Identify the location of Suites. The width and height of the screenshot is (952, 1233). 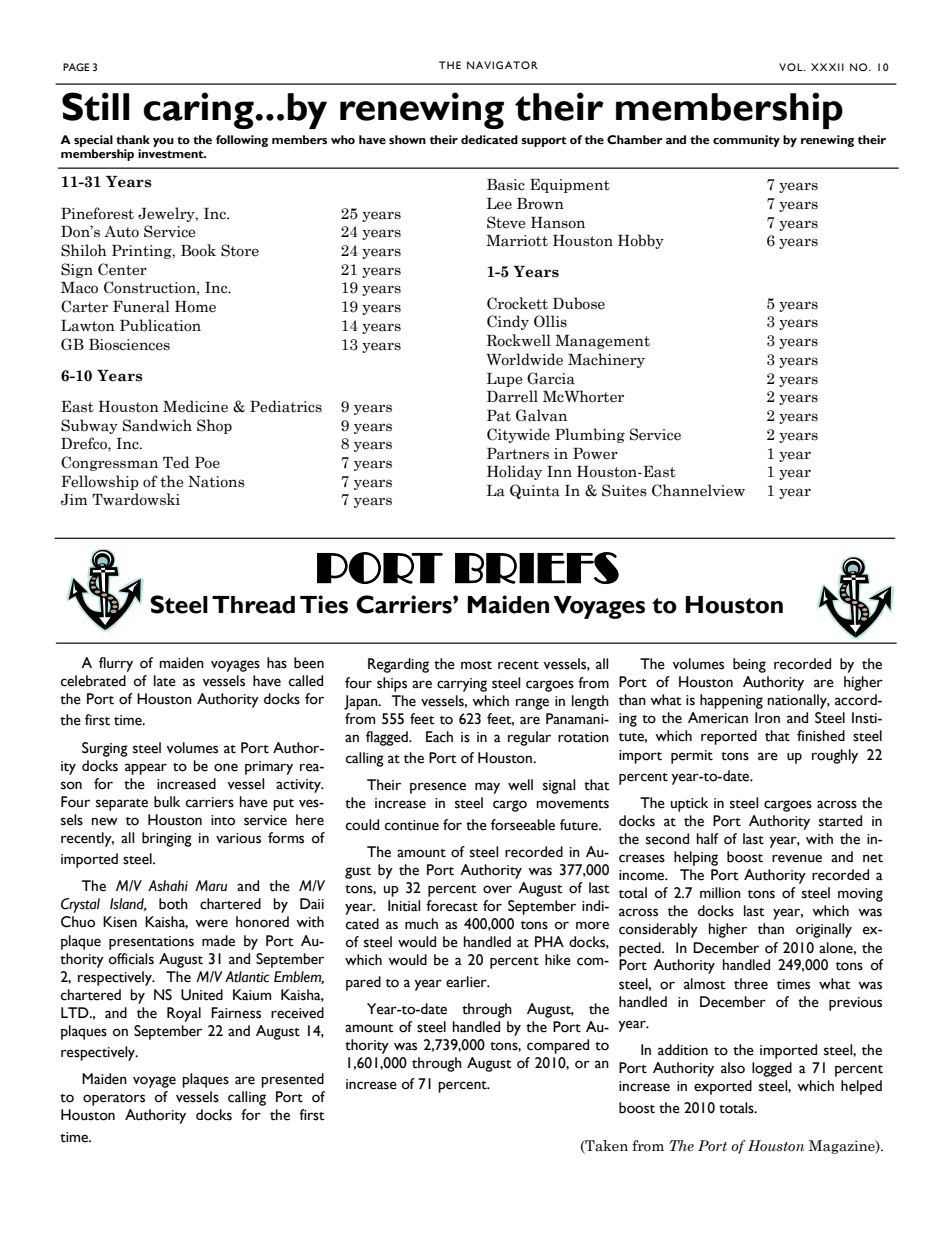
(624, 490).
